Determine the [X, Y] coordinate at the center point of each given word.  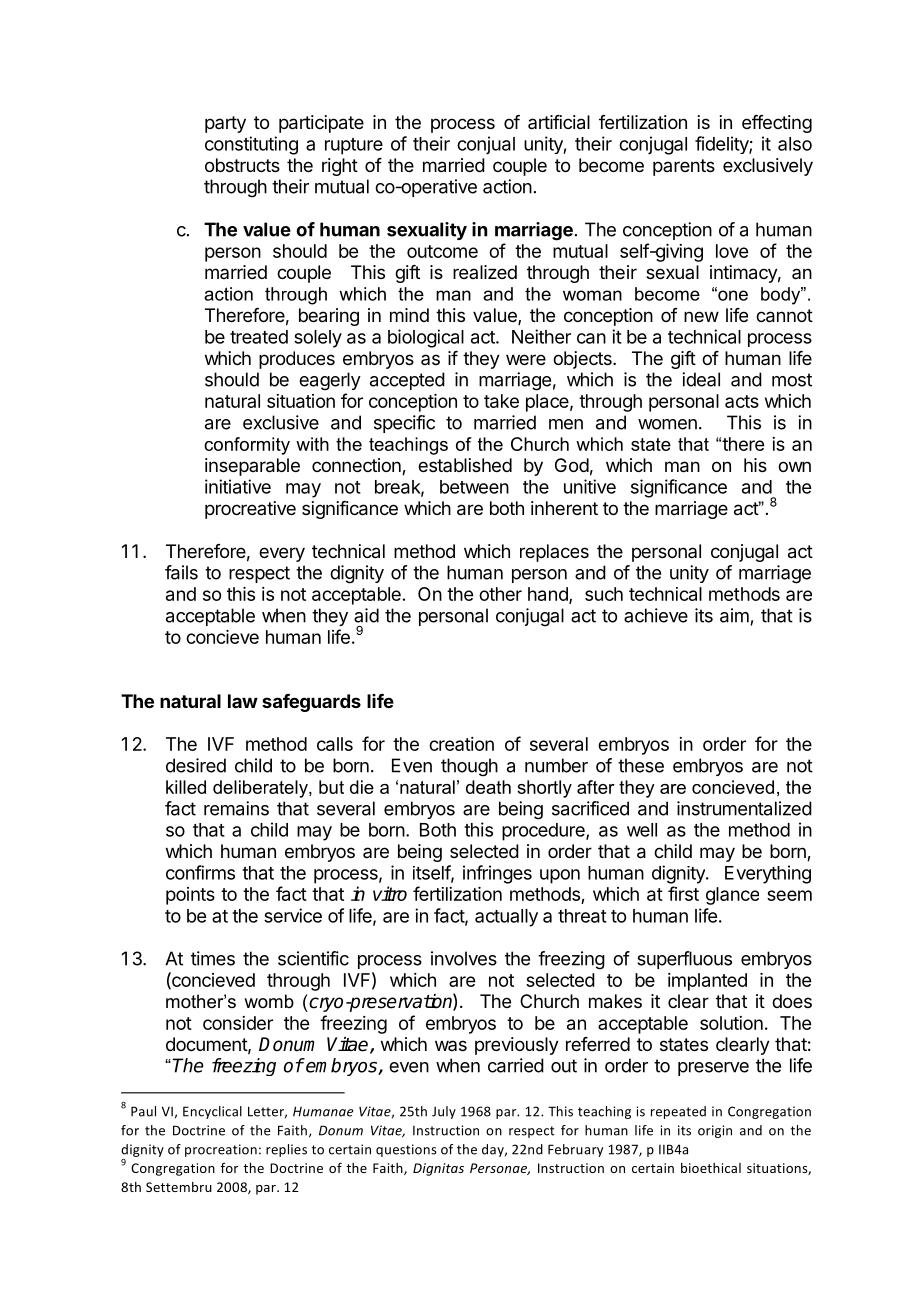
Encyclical [212, 1112]
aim [734, 615]
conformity [247, 446]
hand [549, 595]
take [501, 401]
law [243, 701]
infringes [497, 874]
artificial [559, 122]
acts [742, 401]
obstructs [242, 165]
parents [684, 167]
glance [732, 896]
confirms [200, 872]
